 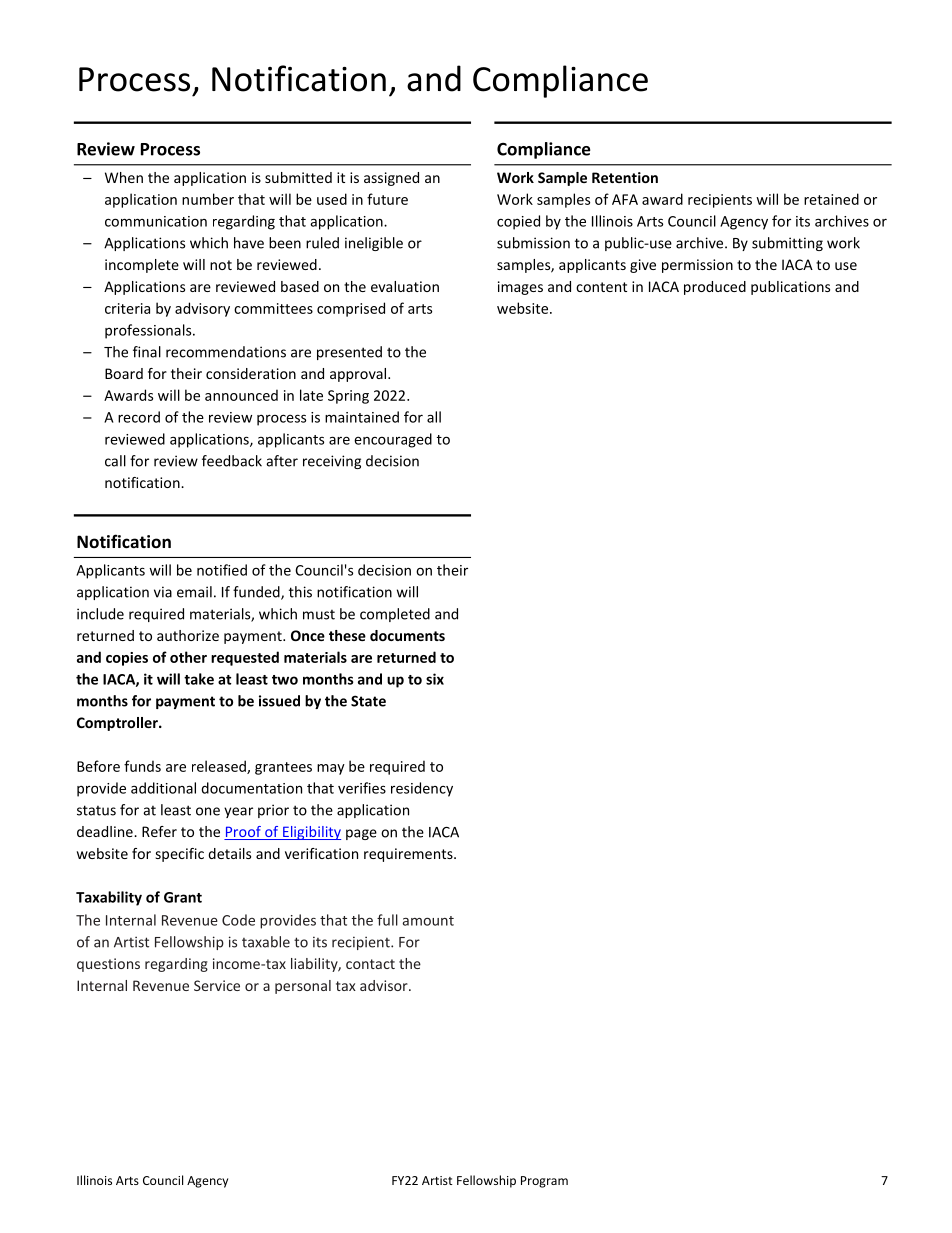 I want to click on copied, so click(x=518, y=222).
